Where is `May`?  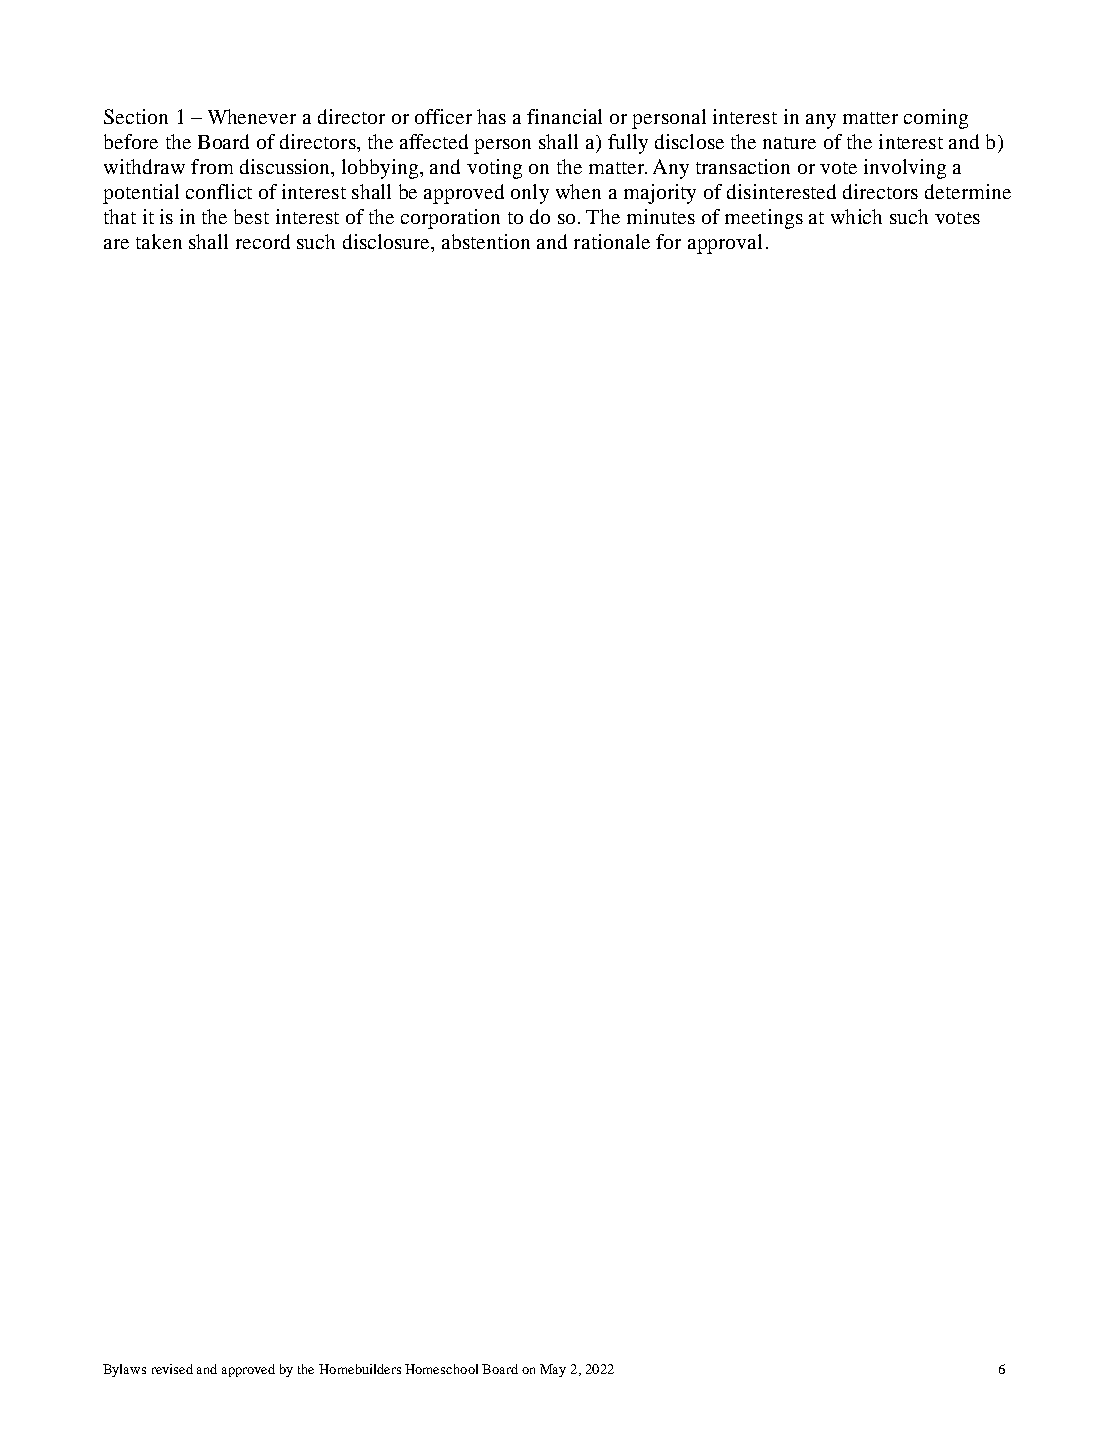
May is located at coordinates (553, 1370).
